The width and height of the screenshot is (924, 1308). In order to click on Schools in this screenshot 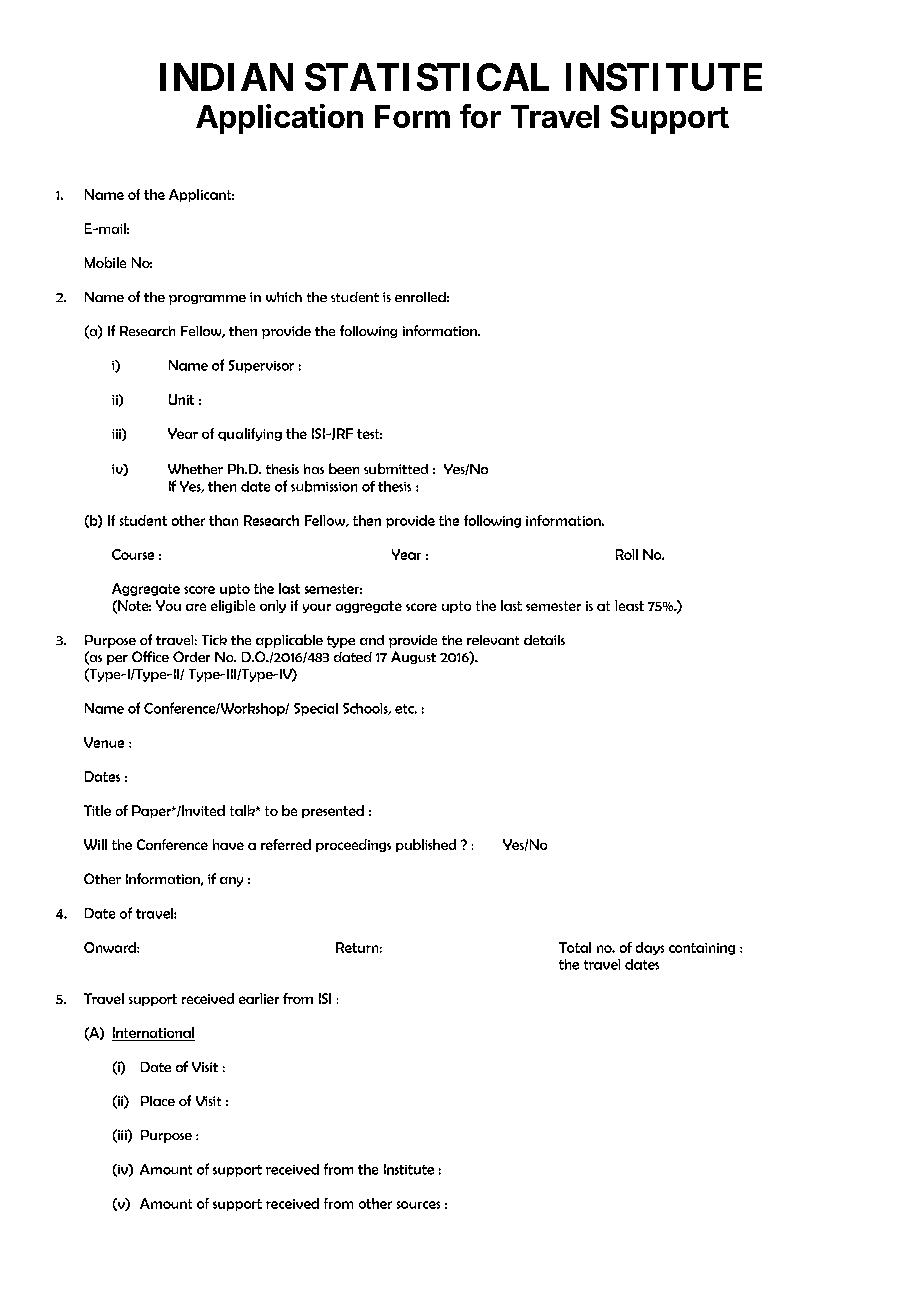, I will do `click(366, 709)`.
